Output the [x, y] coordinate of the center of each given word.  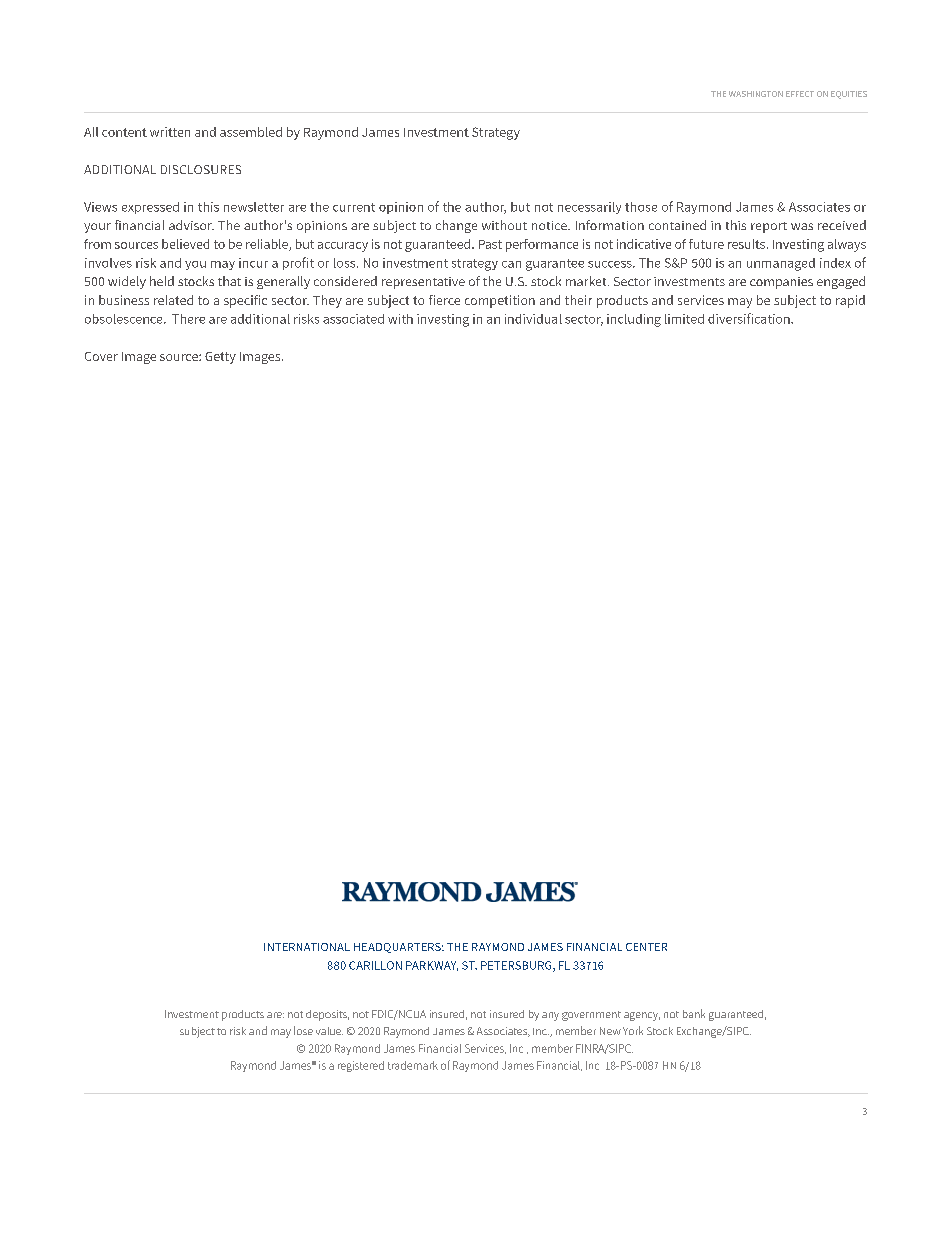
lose [303, 1030]
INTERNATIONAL [307, 947]
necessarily [589, 208]
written [170, 132]
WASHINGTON [756, 94]
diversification [750, 318]
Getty [220, 358]
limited [684, 319]
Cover [101, 356]
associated [353, 319]
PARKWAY [432, 966]
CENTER [646, 947]
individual [533, 319]
